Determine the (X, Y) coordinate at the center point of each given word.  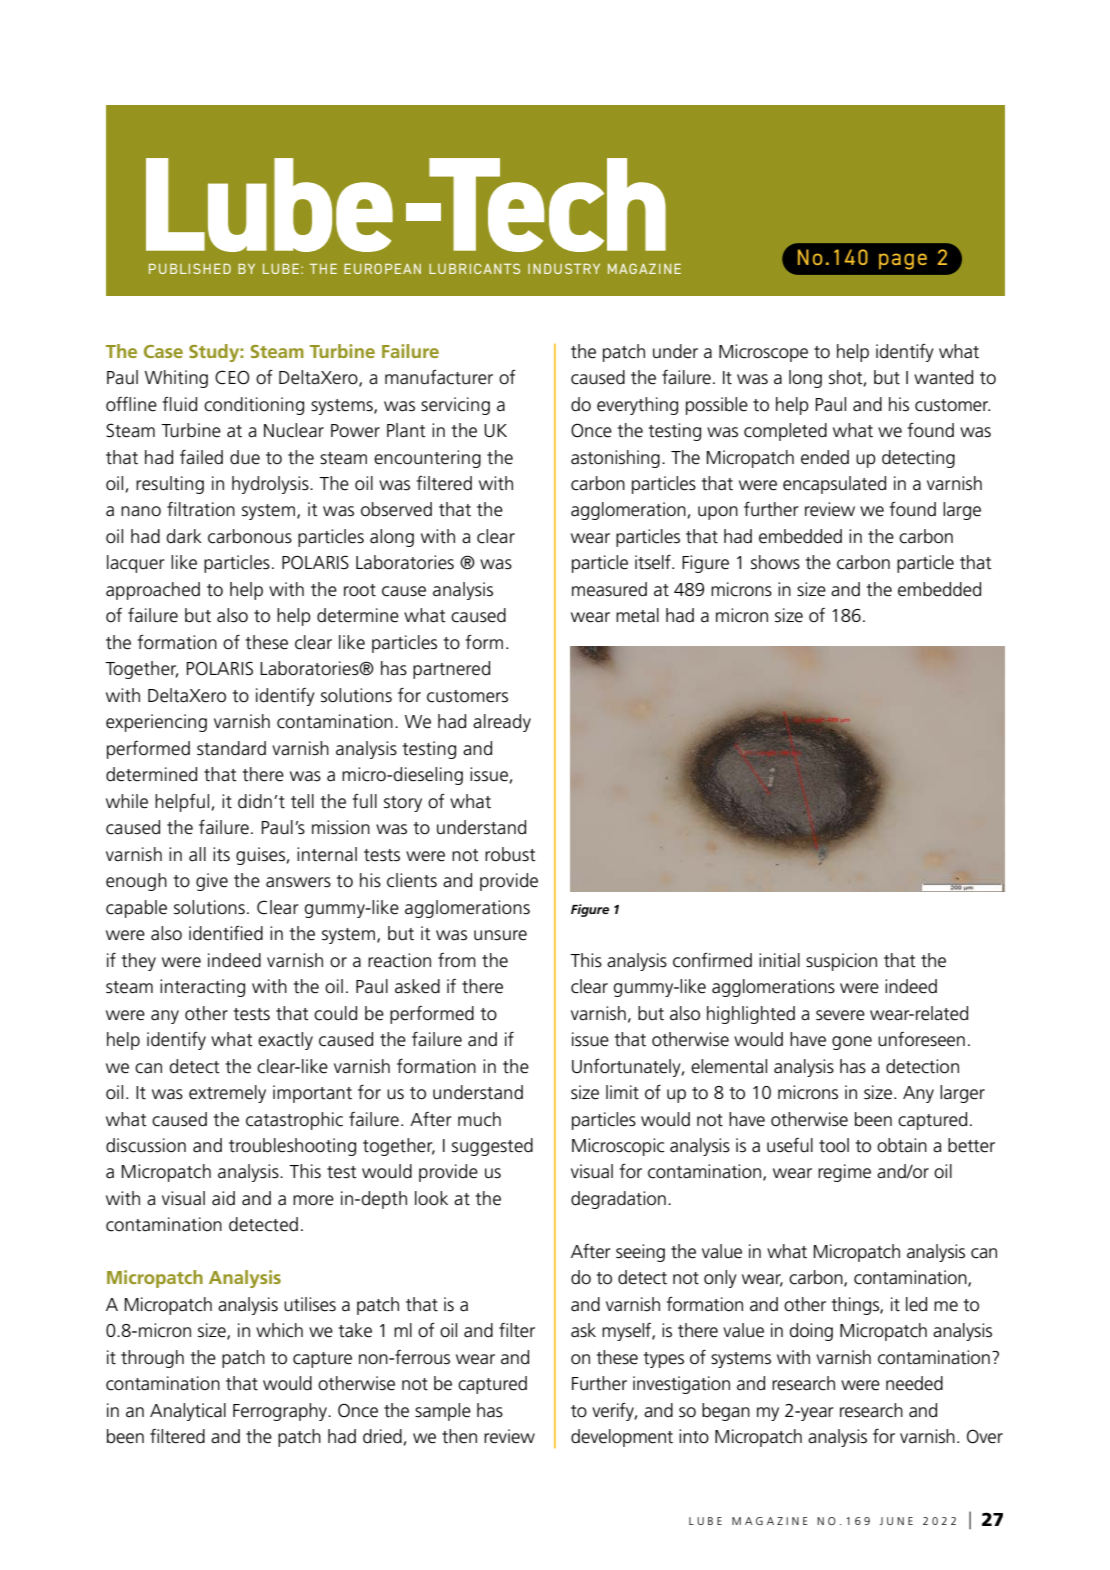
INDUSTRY (564, 268)
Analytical (188, 1412)
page (903, 261)
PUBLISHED (190, 268)
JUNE (896, 1521)
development (622, 1438)
